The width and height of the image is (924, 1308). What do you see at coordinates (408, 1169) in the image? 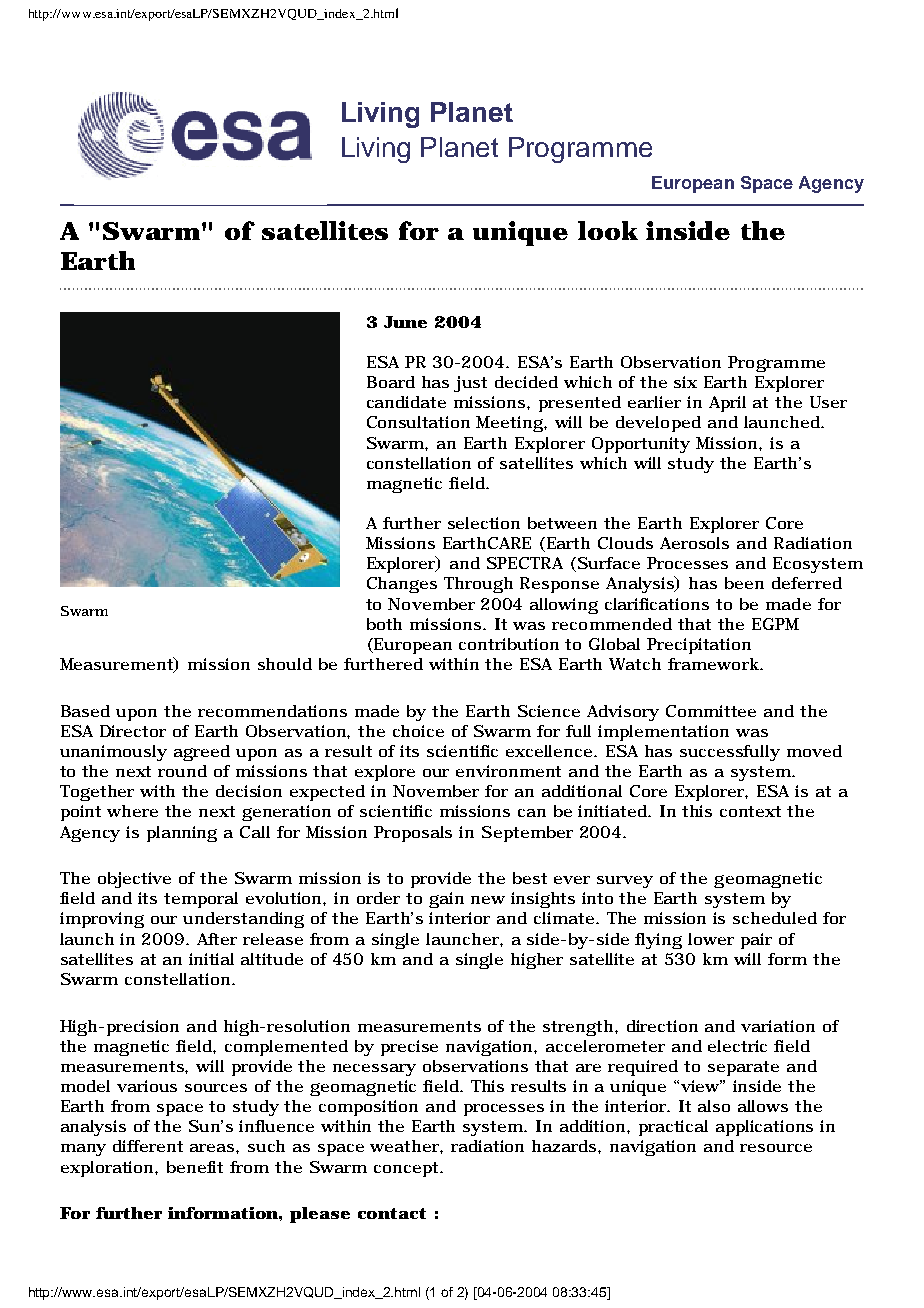
I see `concept` at bounding box center [408, 1169].
